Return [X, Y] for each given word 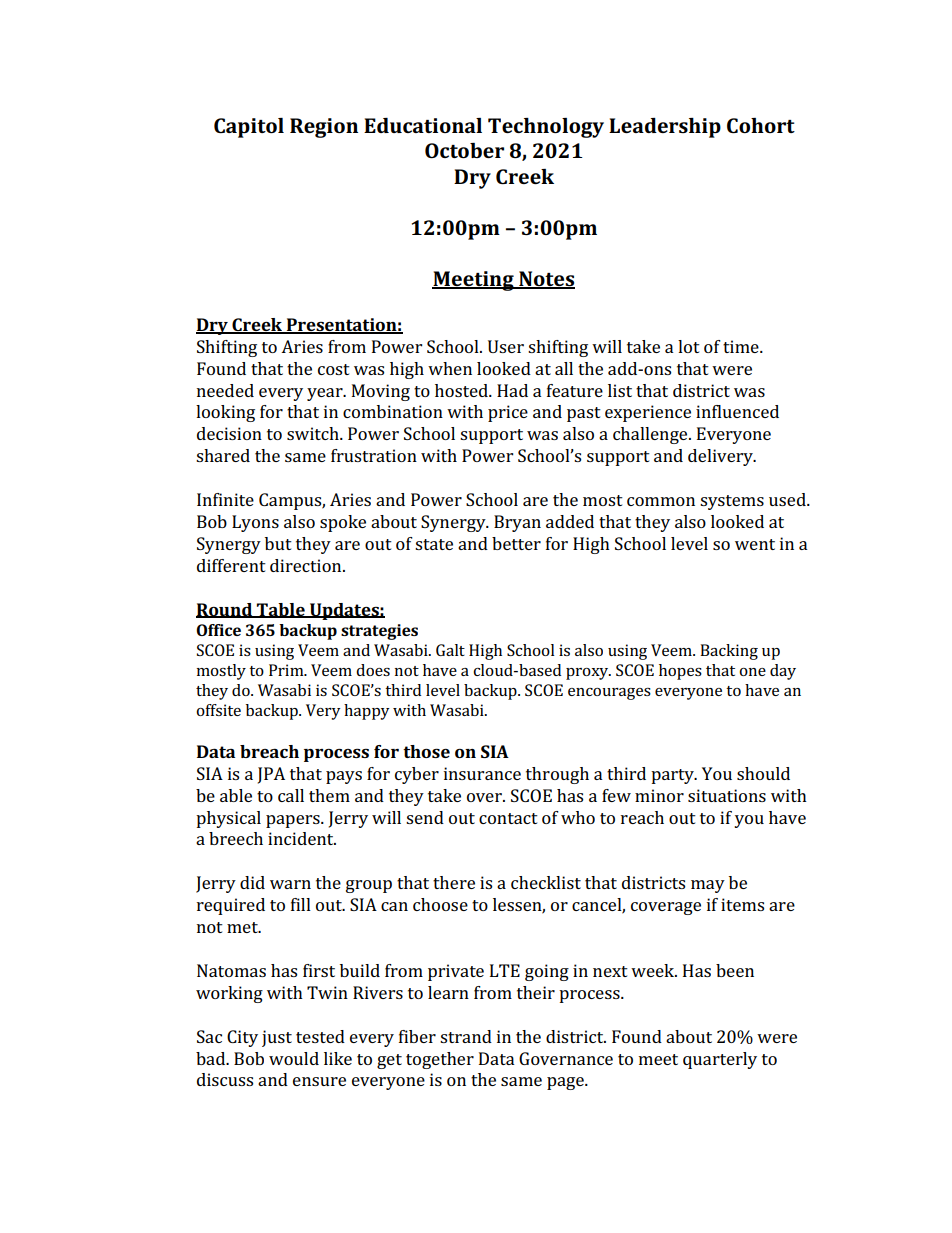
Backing [729, 652]
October [464, 150]
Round [225, 610]
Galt [450, 650]
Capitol [249, 128]
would [294, 1058]
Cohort [761, 125]
